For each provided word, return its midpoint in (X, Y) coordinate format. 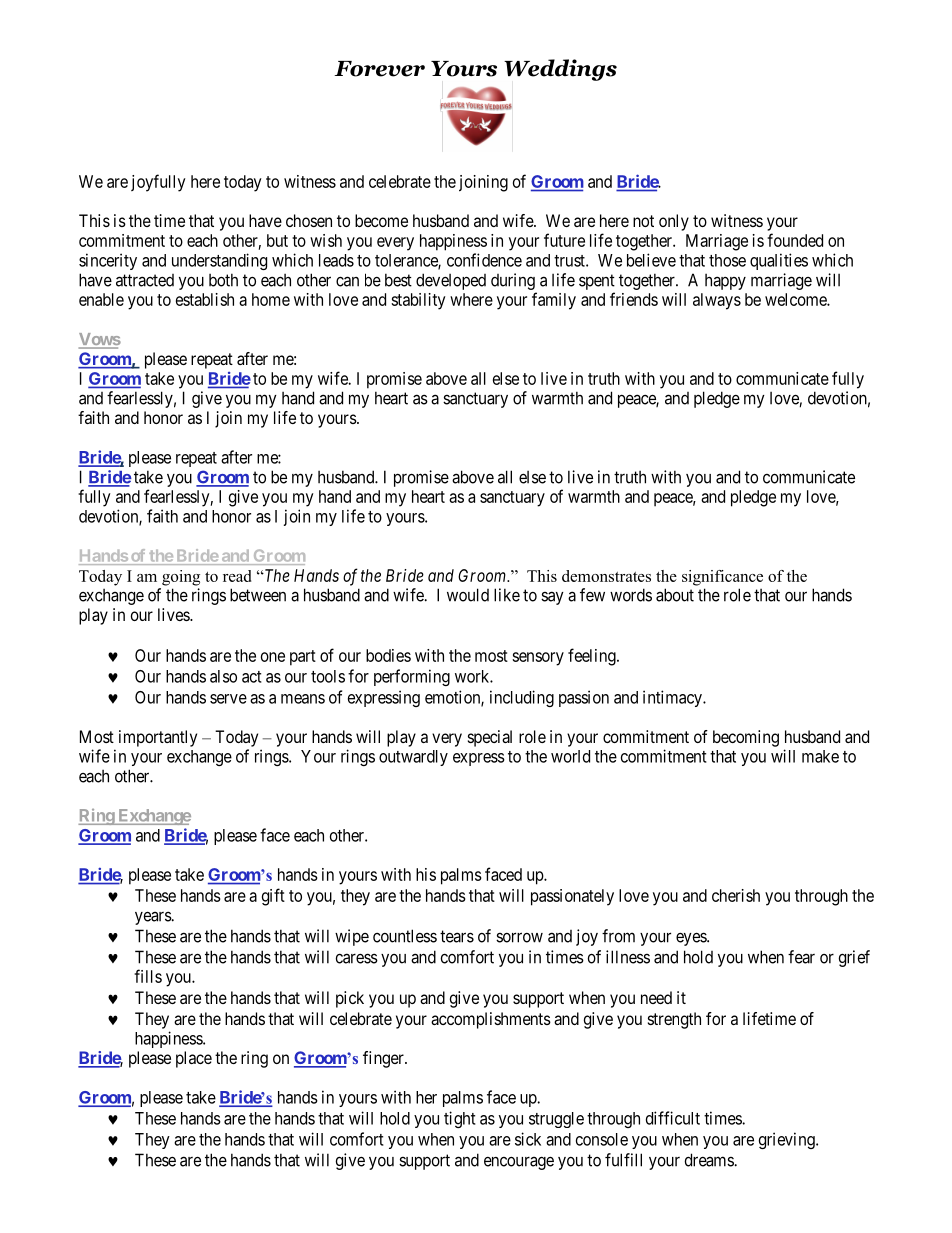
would (468, 595)
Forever (379, 69)
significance (722, 578)
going (181, 578)
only (674, 222)
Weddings (560, 70)
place (194, 1059)
